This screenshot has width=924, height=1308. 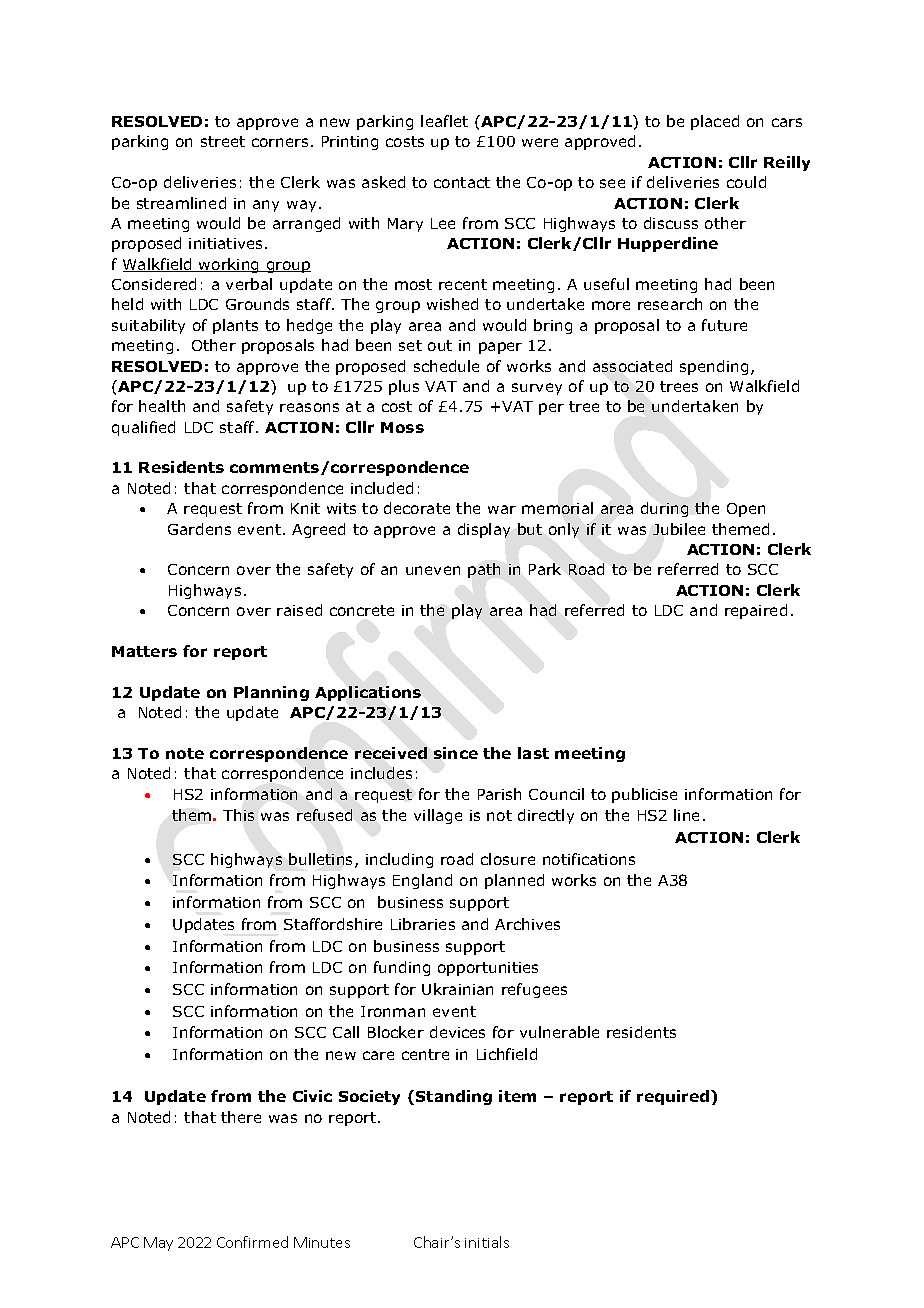 I want to click on contact, so click(x=462, y=182).
